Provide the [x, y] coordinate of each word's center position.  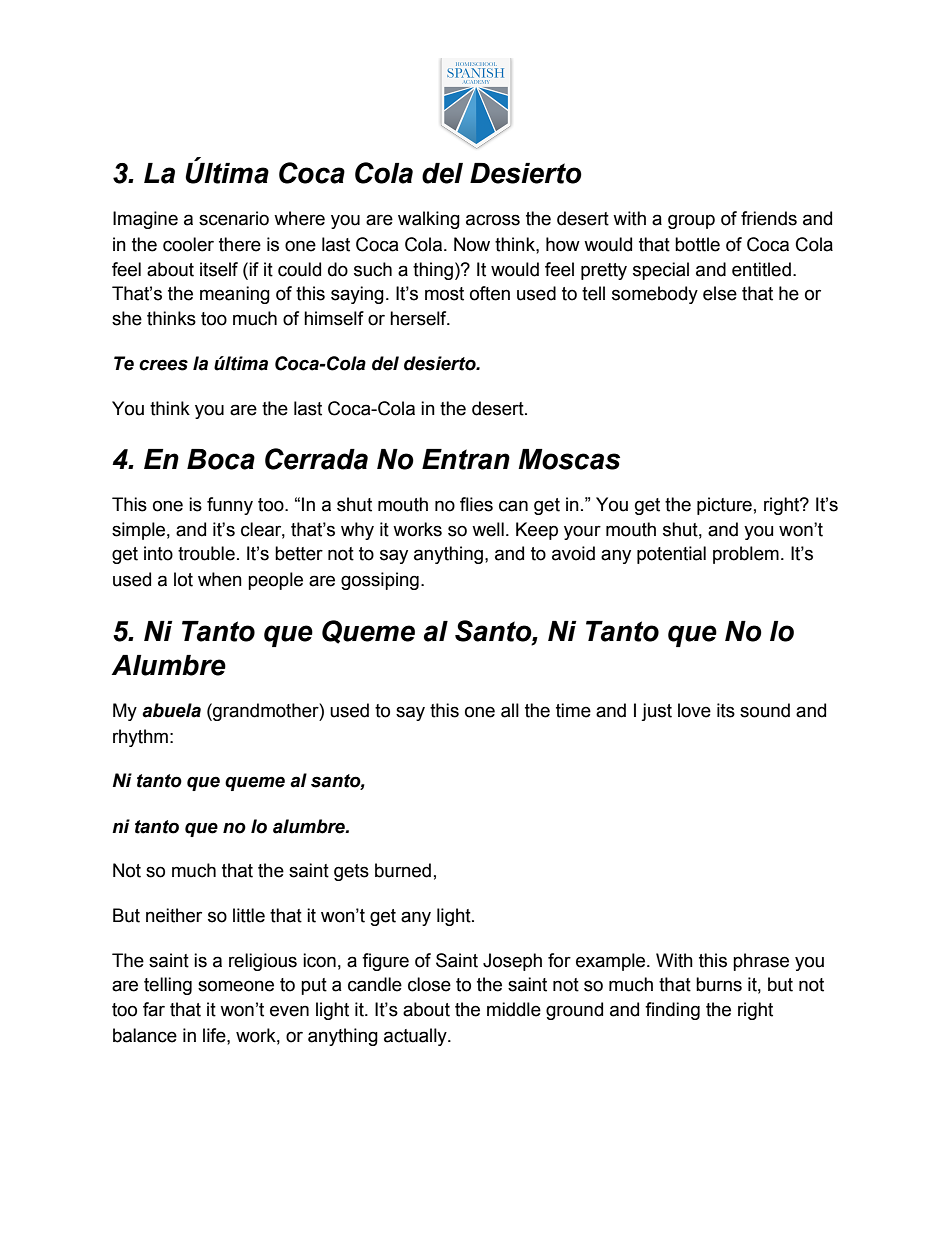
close [429, 984]
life [215, 1035]
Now [472, 244]
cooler [188, 244]
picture [724, 506]
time [573, 710]
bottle [697, 244]
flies [476, 504]
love [694, 710]
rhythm [140, 738]
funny [230, 506]
